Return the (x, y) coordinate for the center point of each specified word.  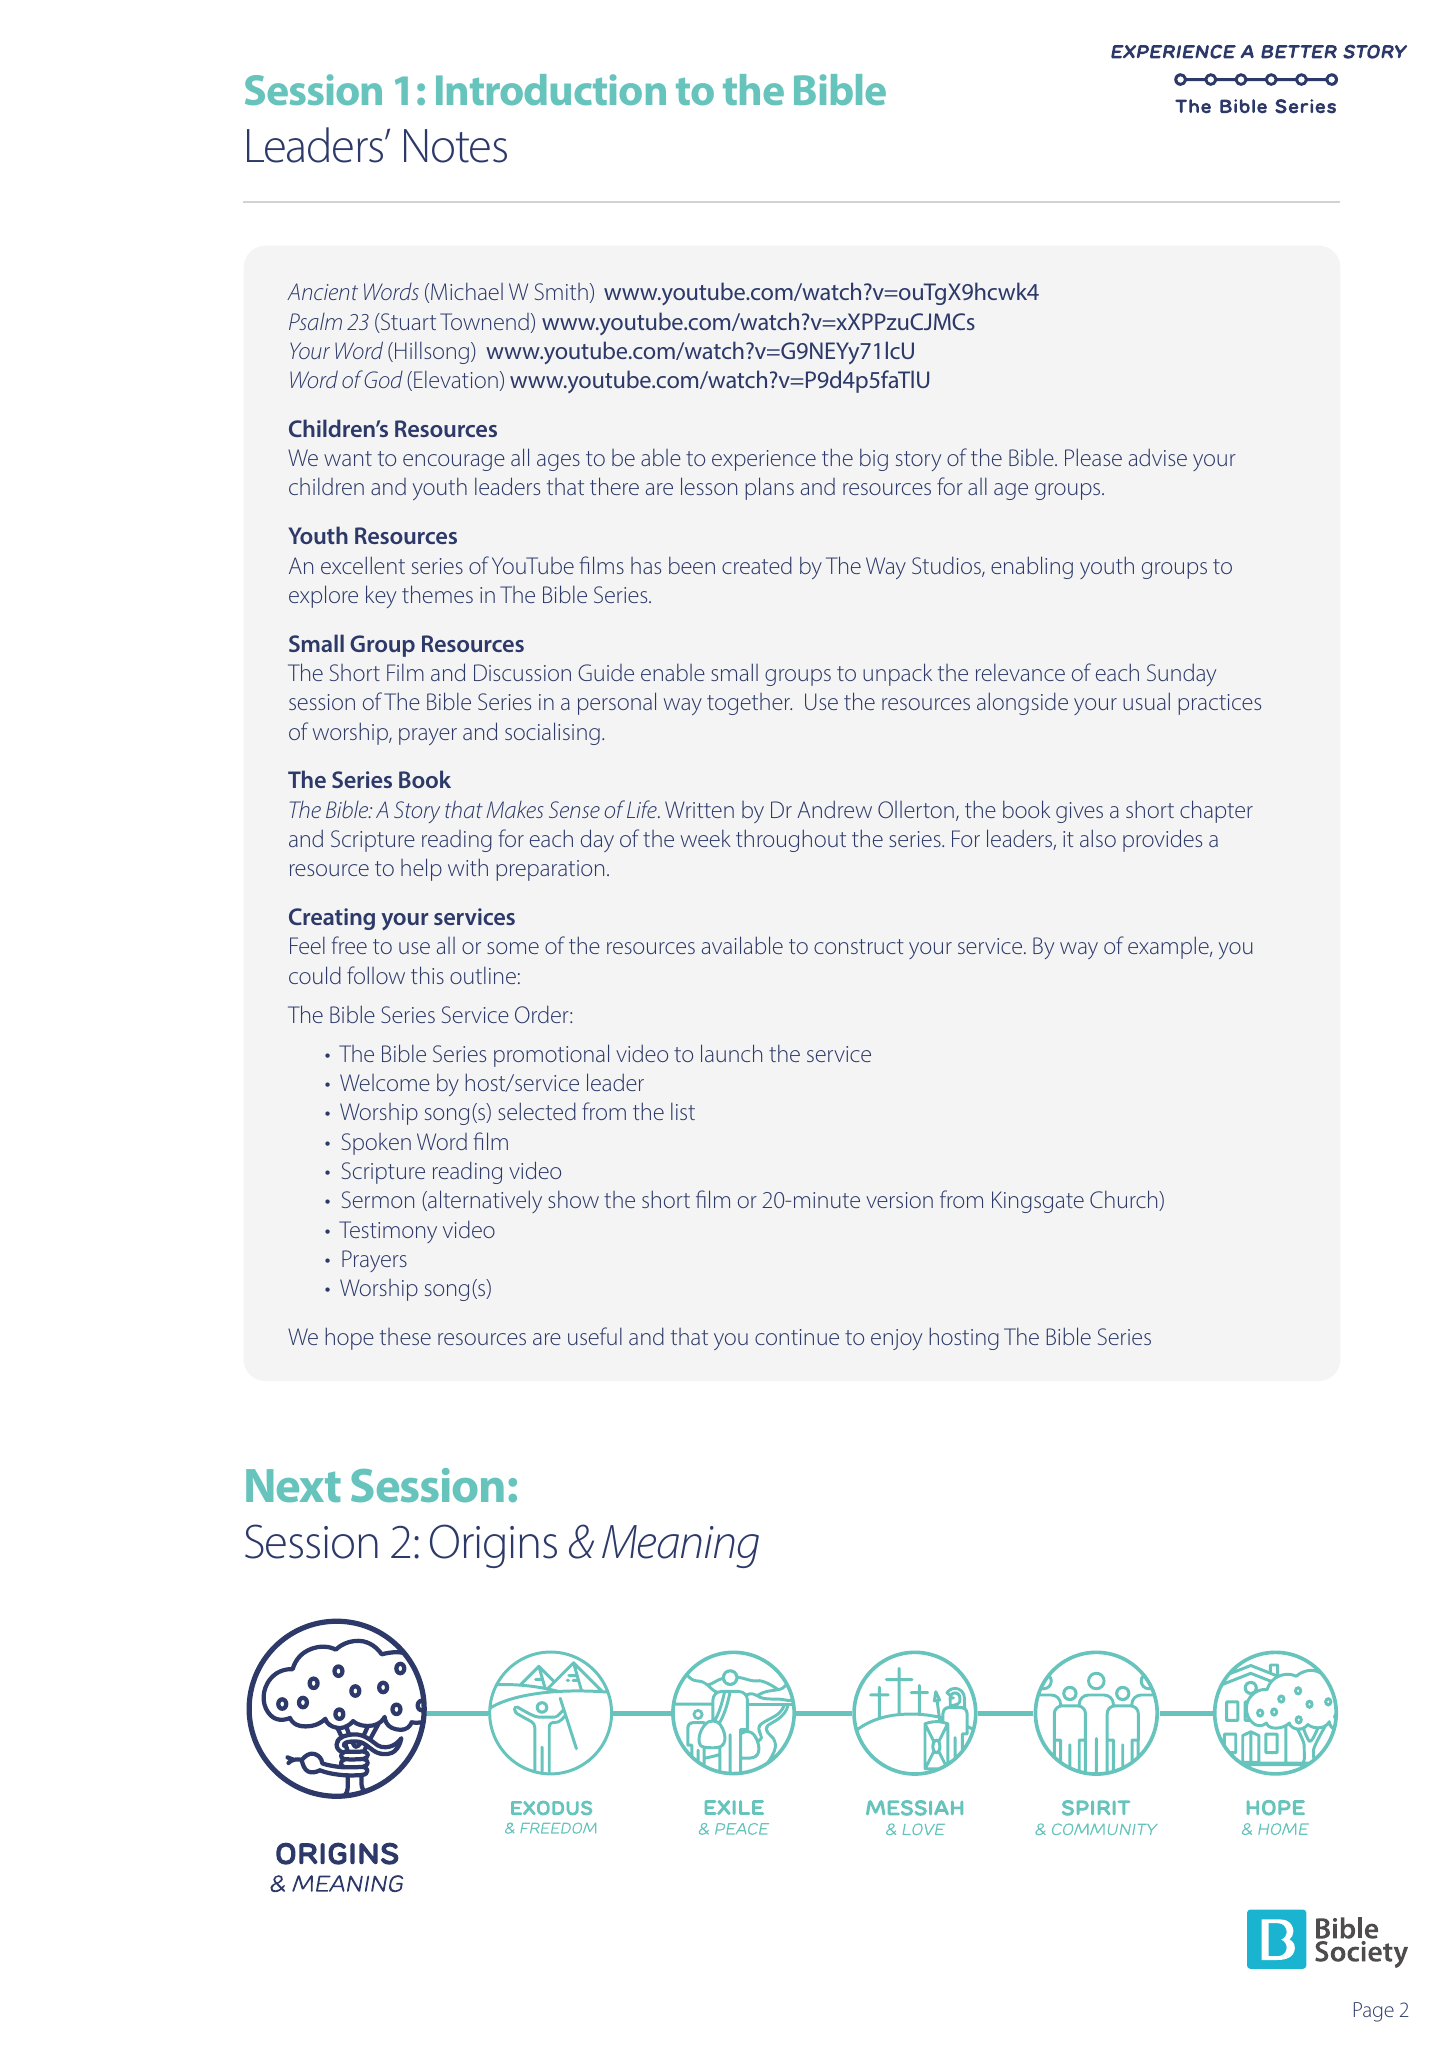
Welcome (385, 1082)
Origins (493, 1546)
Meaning (680, 1546)
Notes (455, 146)
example (1169, 947)
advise (1158, 457)
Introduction (551, 89)
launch (731, 1053)
